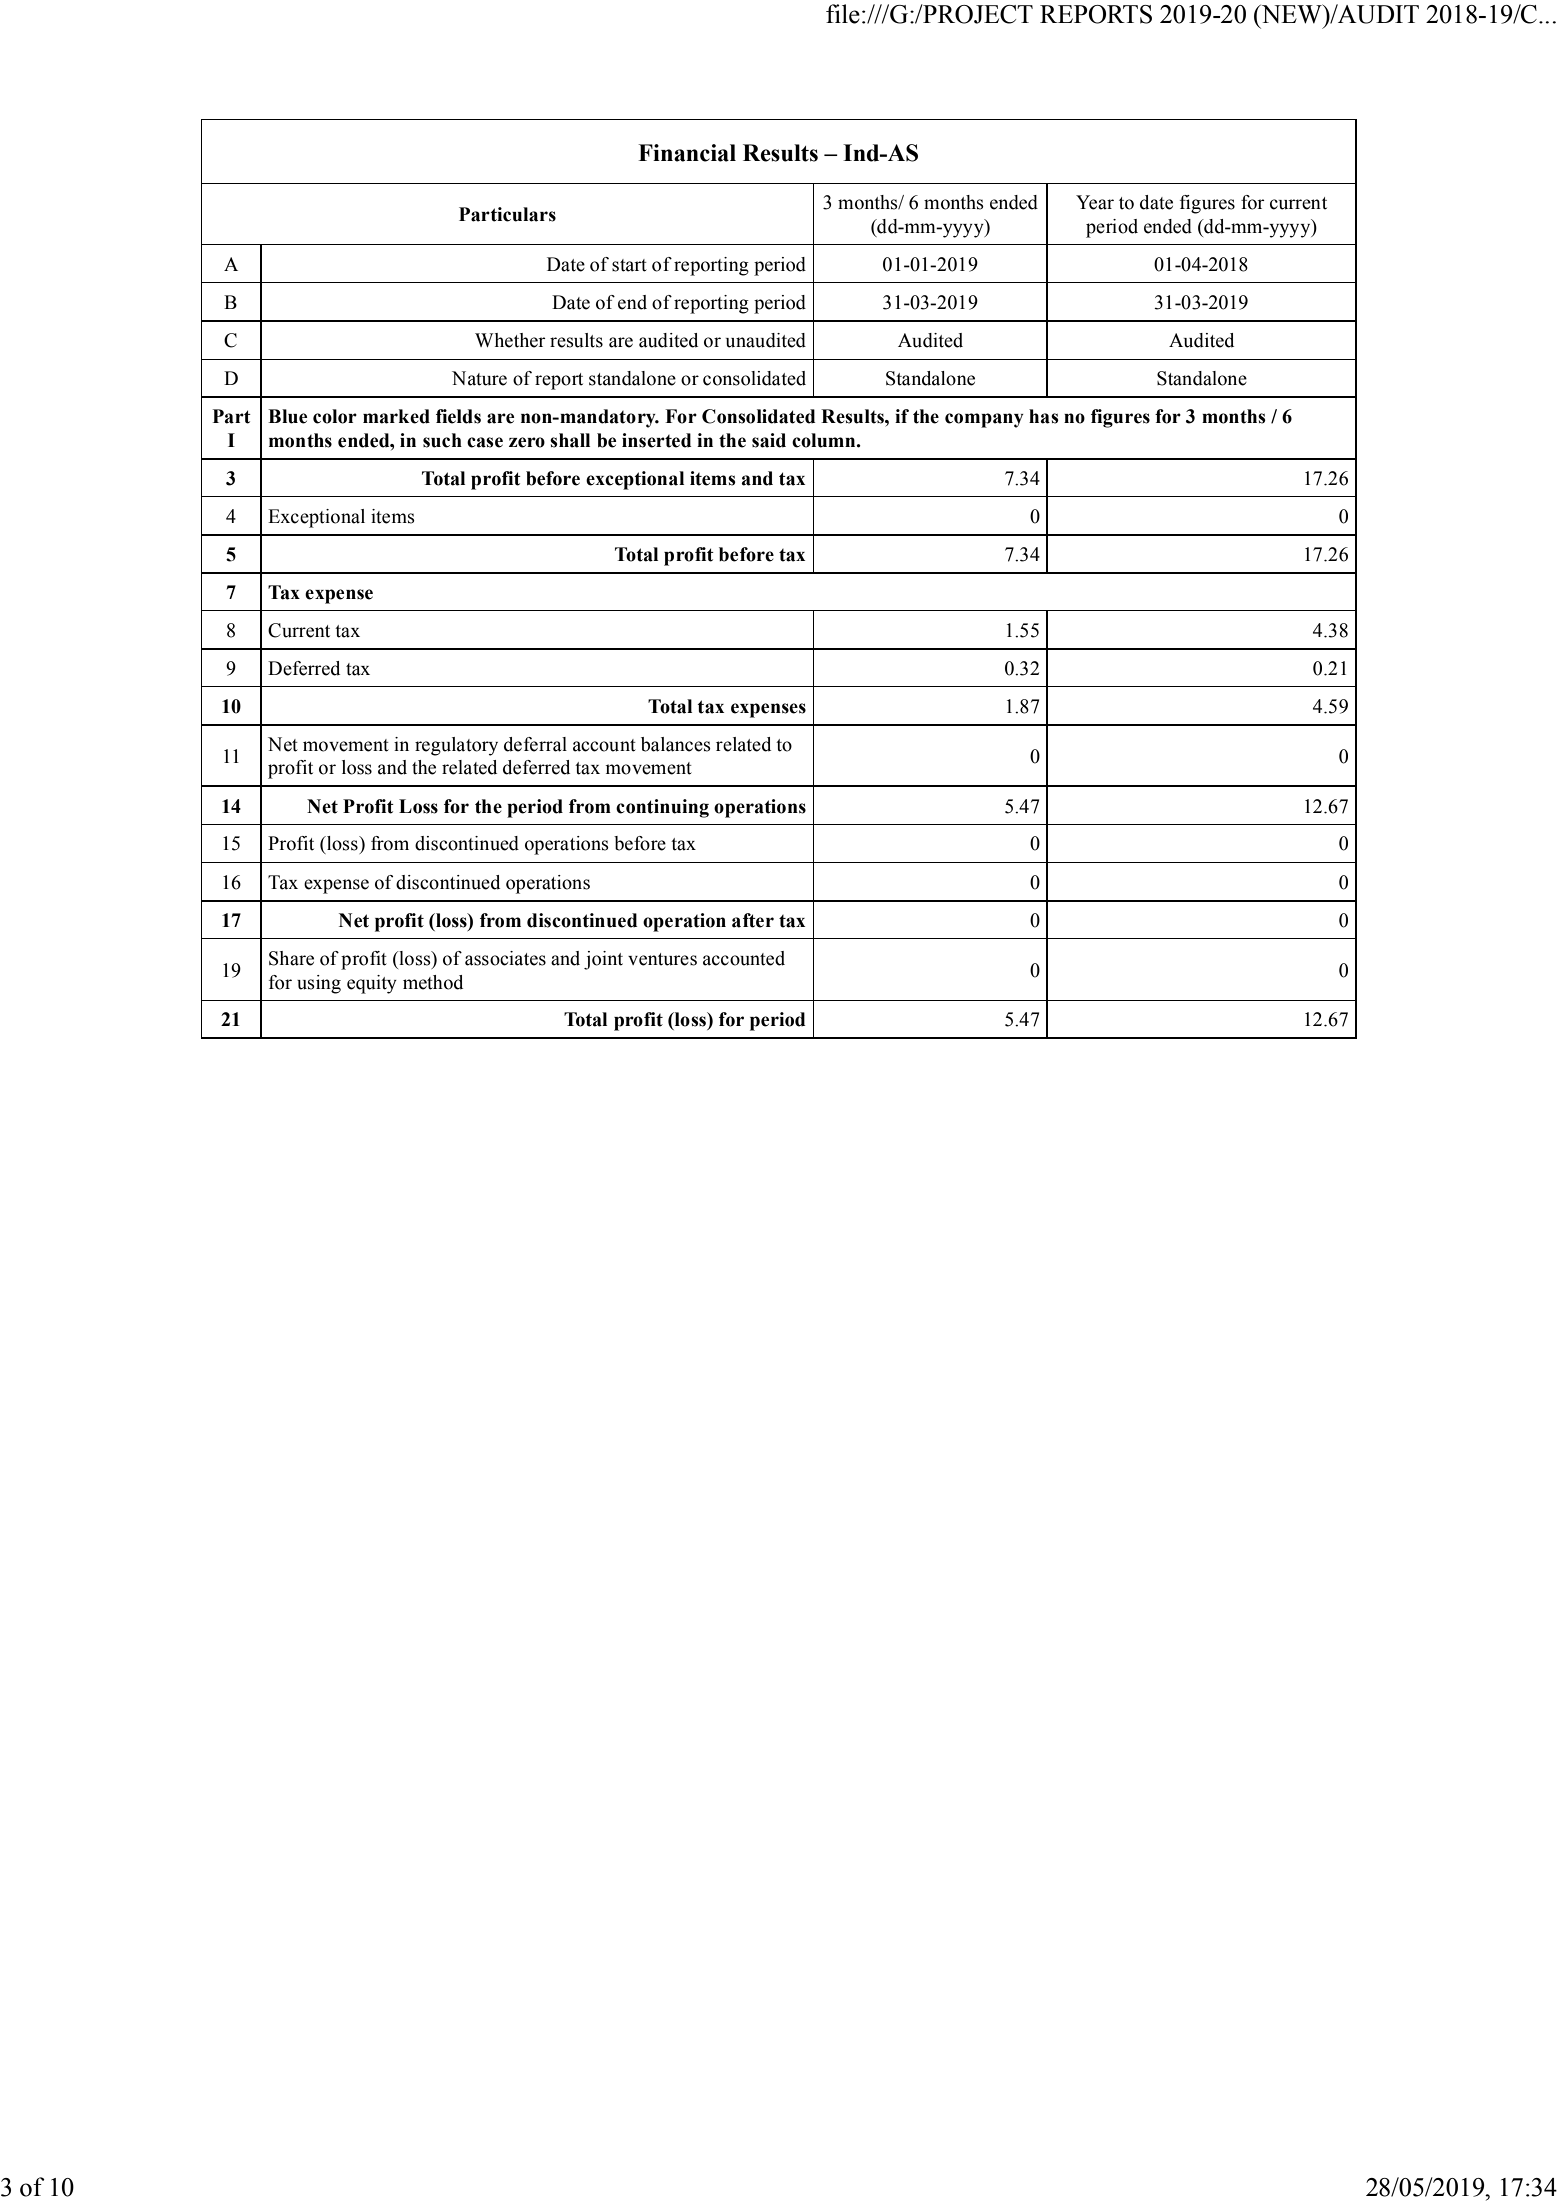 This screenshot has width=1558, height=2203. What do you see at coordinates (1095, 202) in the screenshot?
I see `Year` at bounding box center [1095, 202].
